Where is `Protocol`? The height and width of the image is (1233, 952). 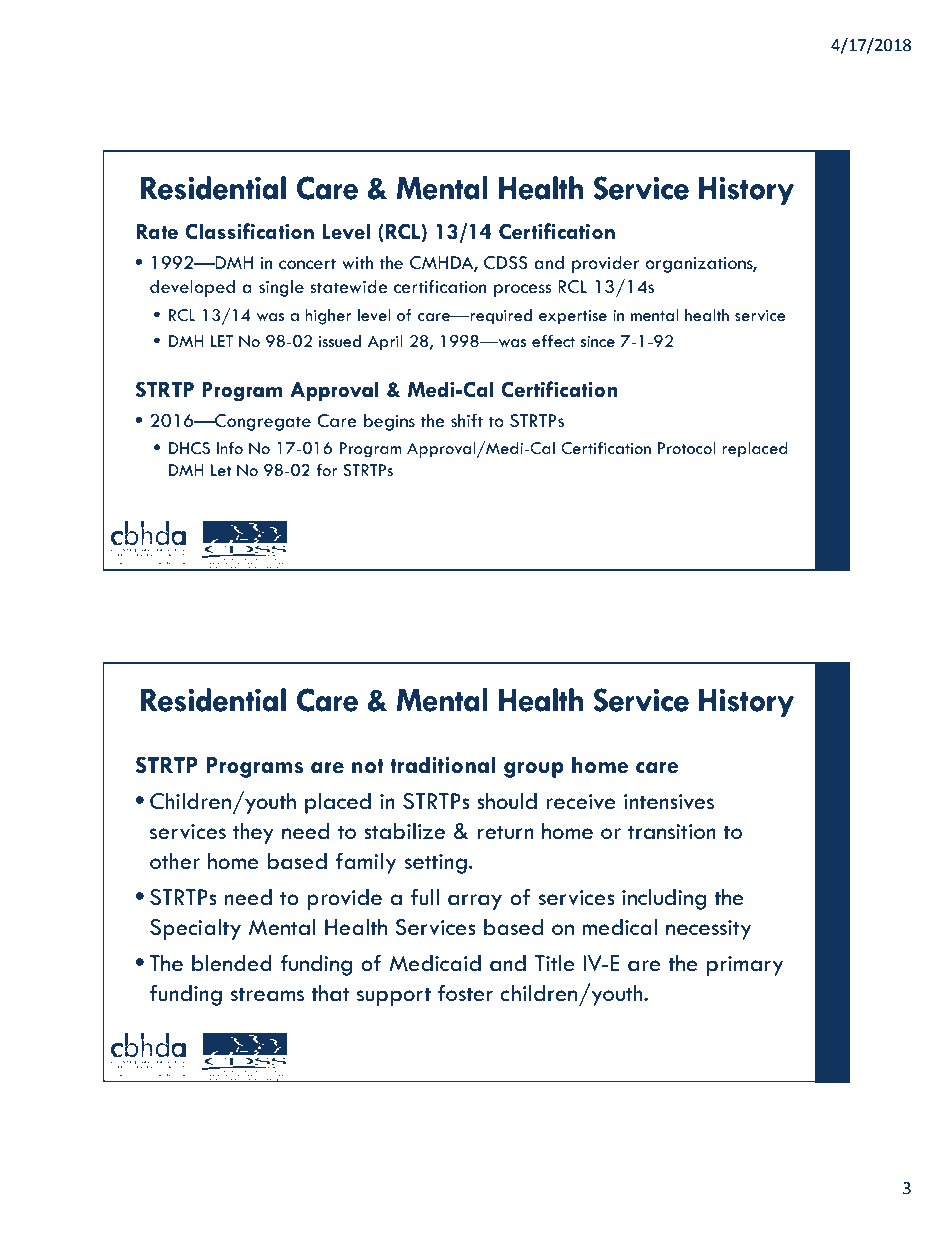
Protocol is located at coordinates (687, 448).
